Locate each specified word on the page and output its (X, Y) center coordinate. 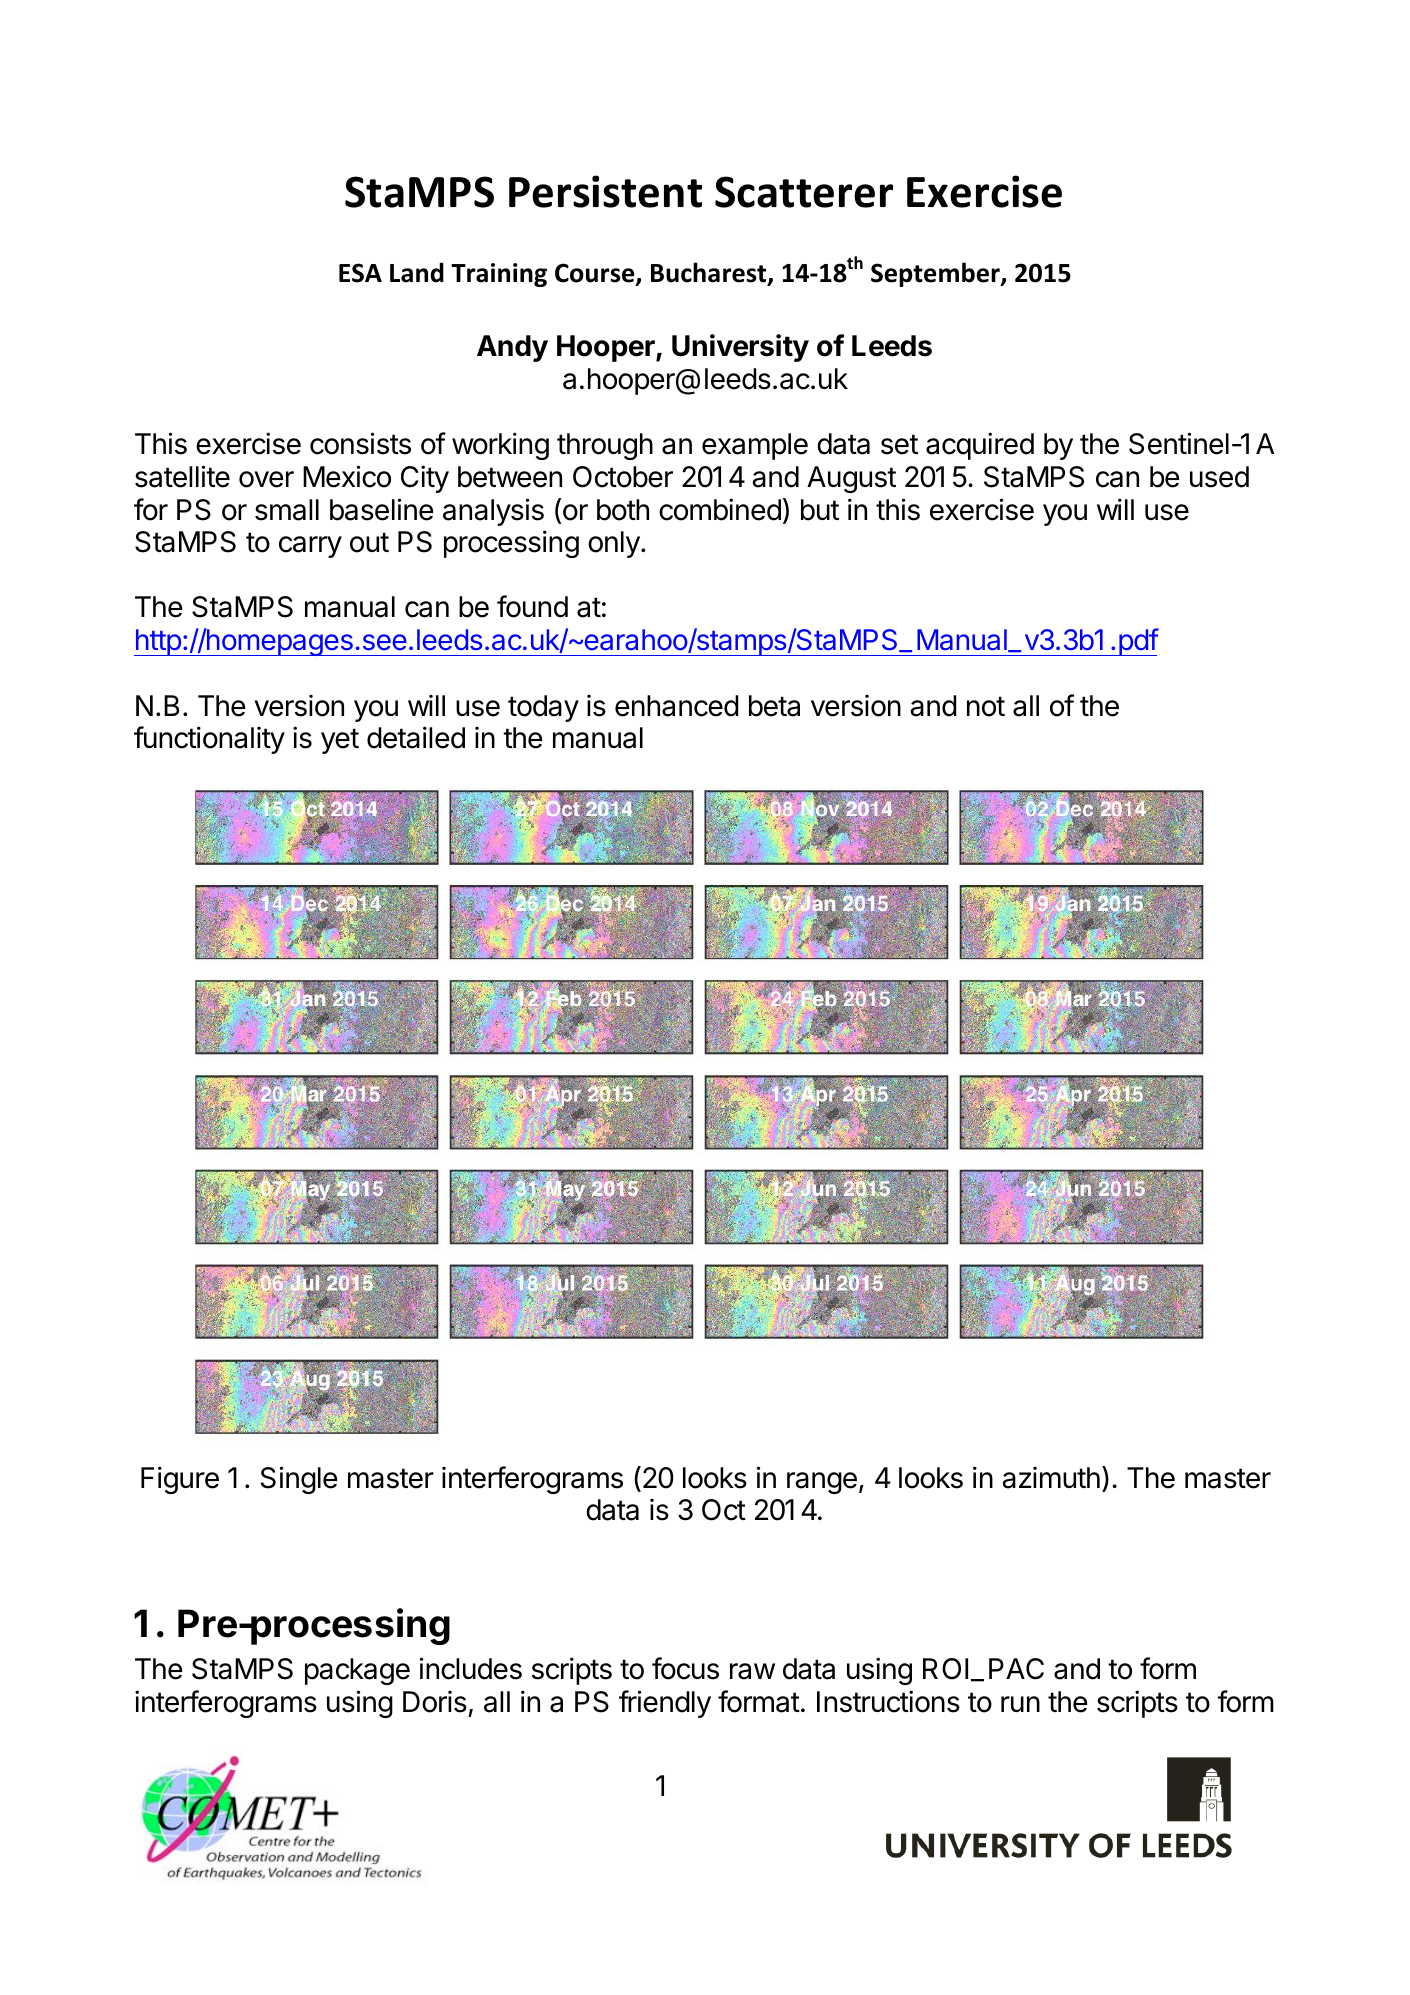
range (822, 1483)
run (1020, 1704)
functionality (209, 740)
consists (360, 443)
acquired (980, 446)
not (986, 706)
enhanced (677, 706)
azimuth (1051, 1477)
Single (299, 1480)
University (740, 348)
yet (340, 741)
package (357, 1671)
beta (774, 706)
